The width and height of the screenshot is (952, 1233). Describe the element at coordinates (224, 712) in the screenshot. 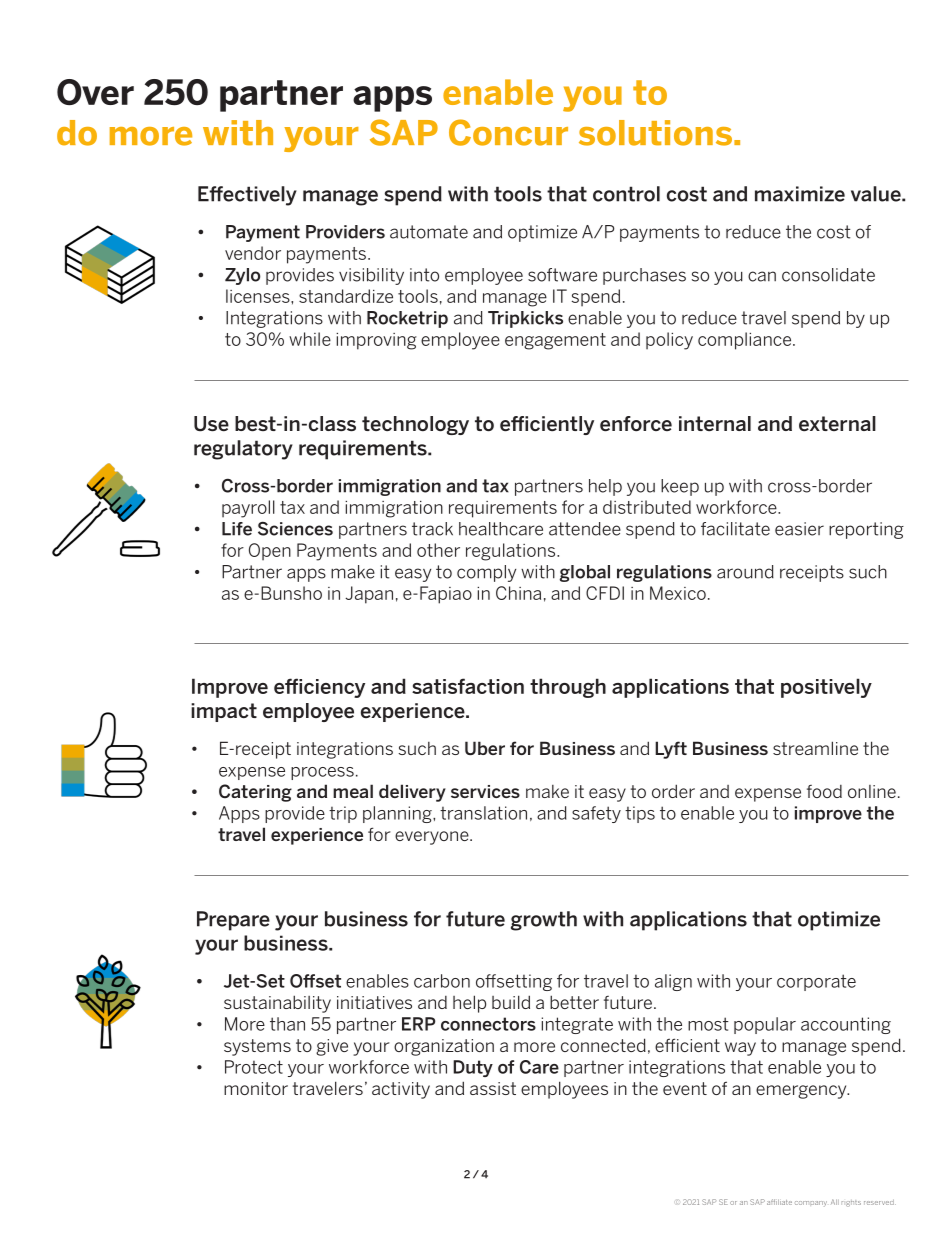

I see `impact` at that location.
